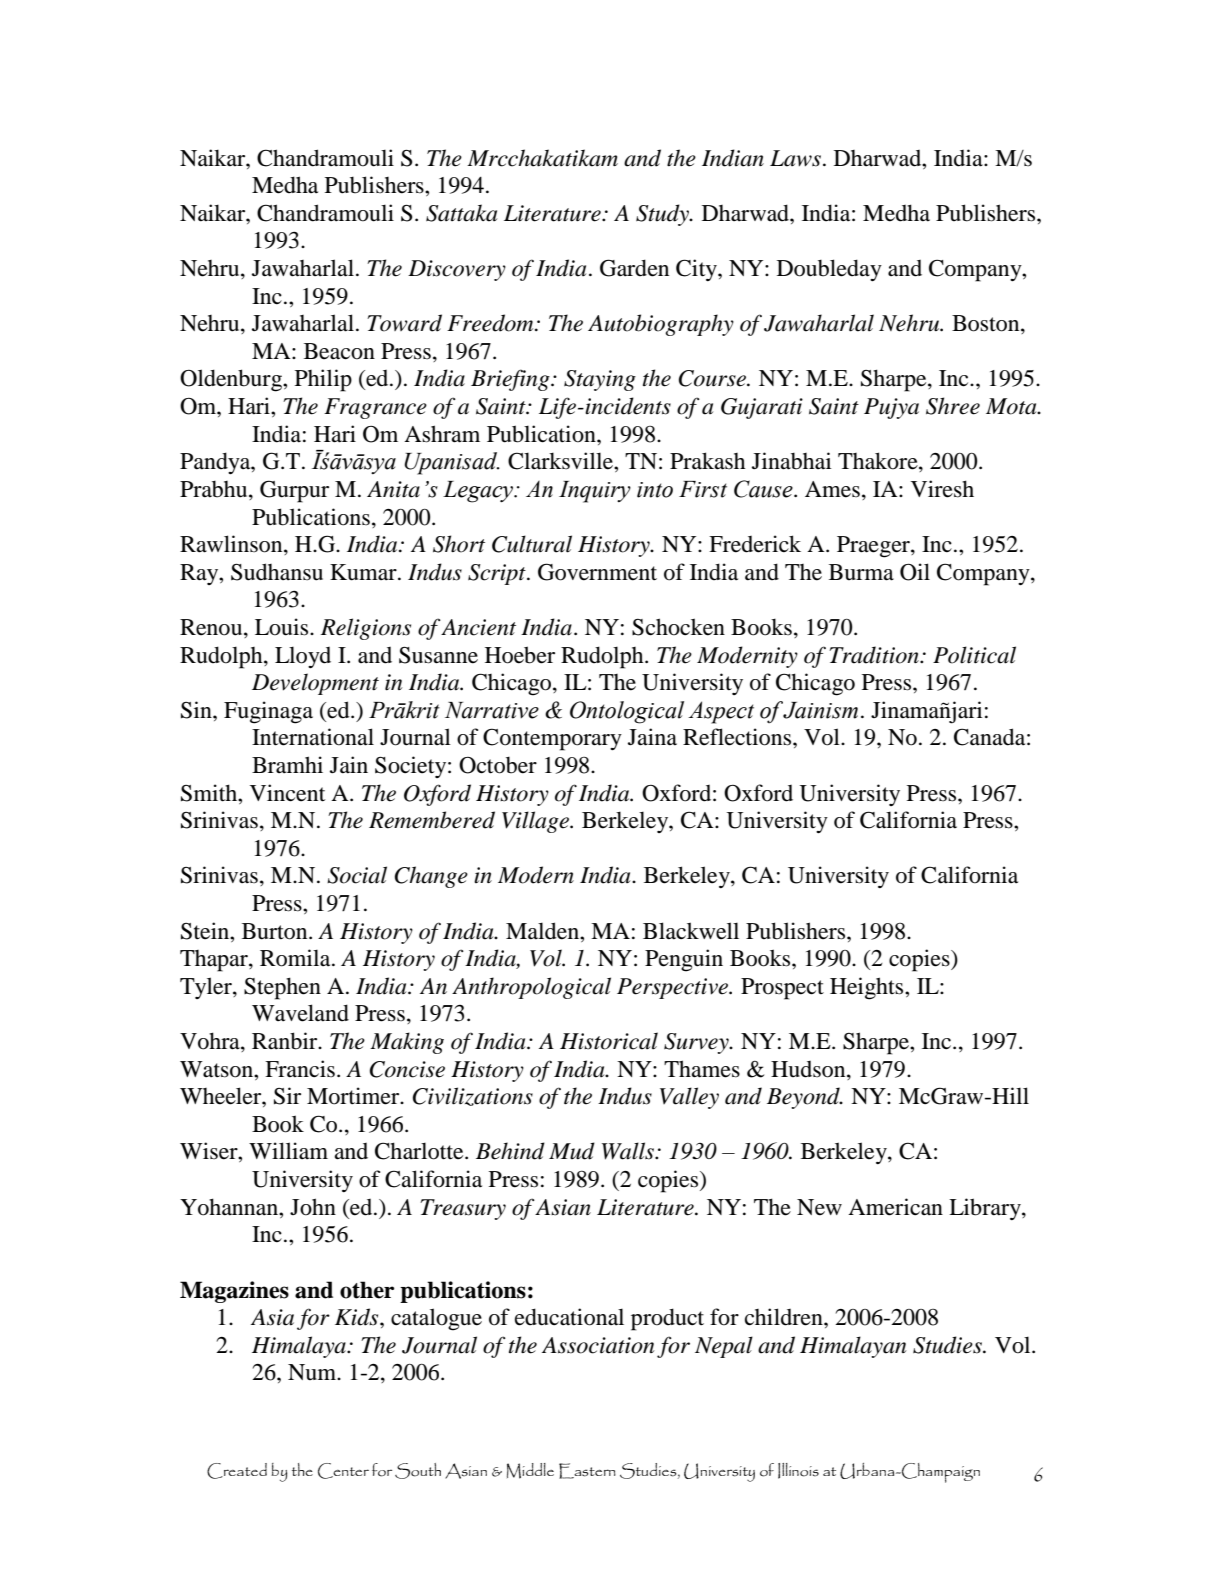  I want to click on American, so click(895, 1207).
